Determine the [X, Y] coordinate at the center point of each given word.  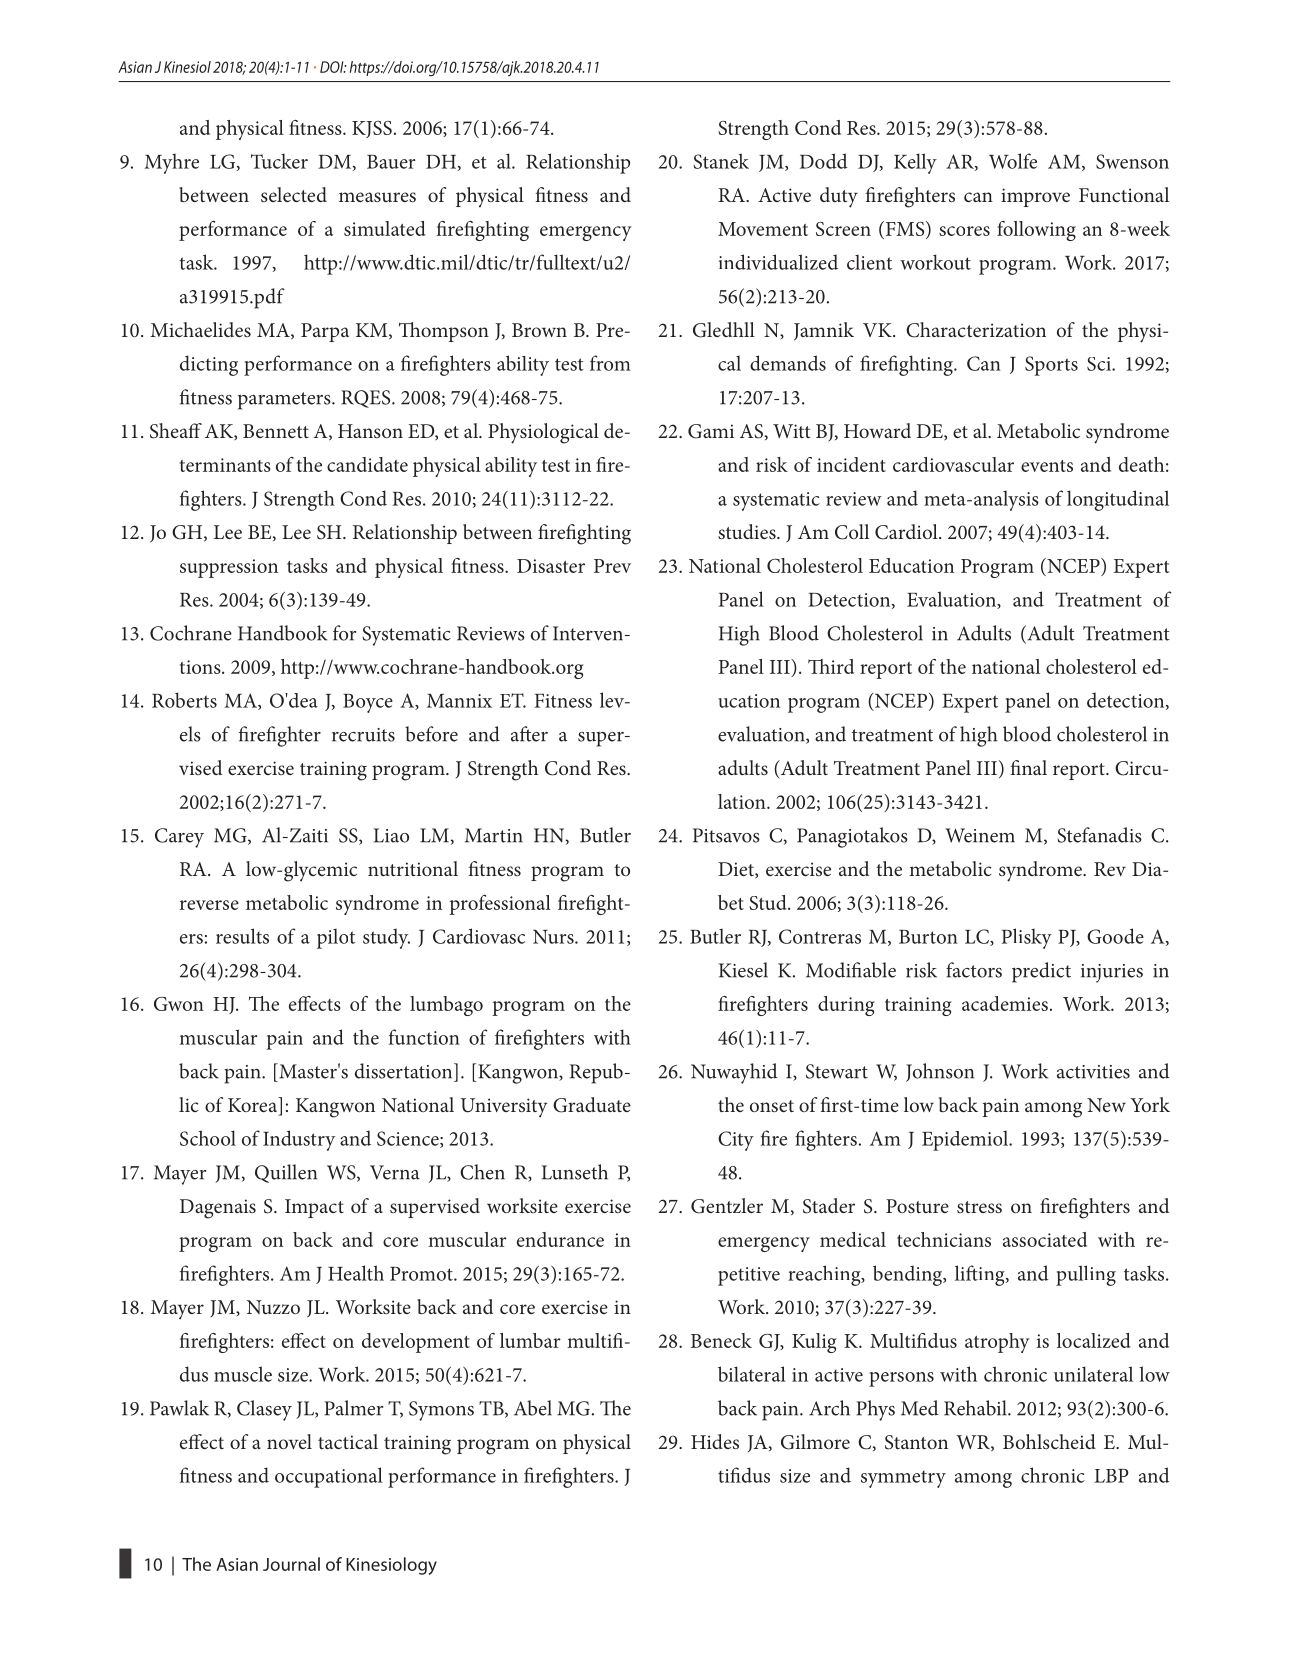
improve [1035, 197]
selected [294, 194]
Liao [391, 835]
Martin [494, 835]
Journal [291, 1564]
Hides [715, 1441]
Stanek [721, 161]
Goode [1115, 936]
